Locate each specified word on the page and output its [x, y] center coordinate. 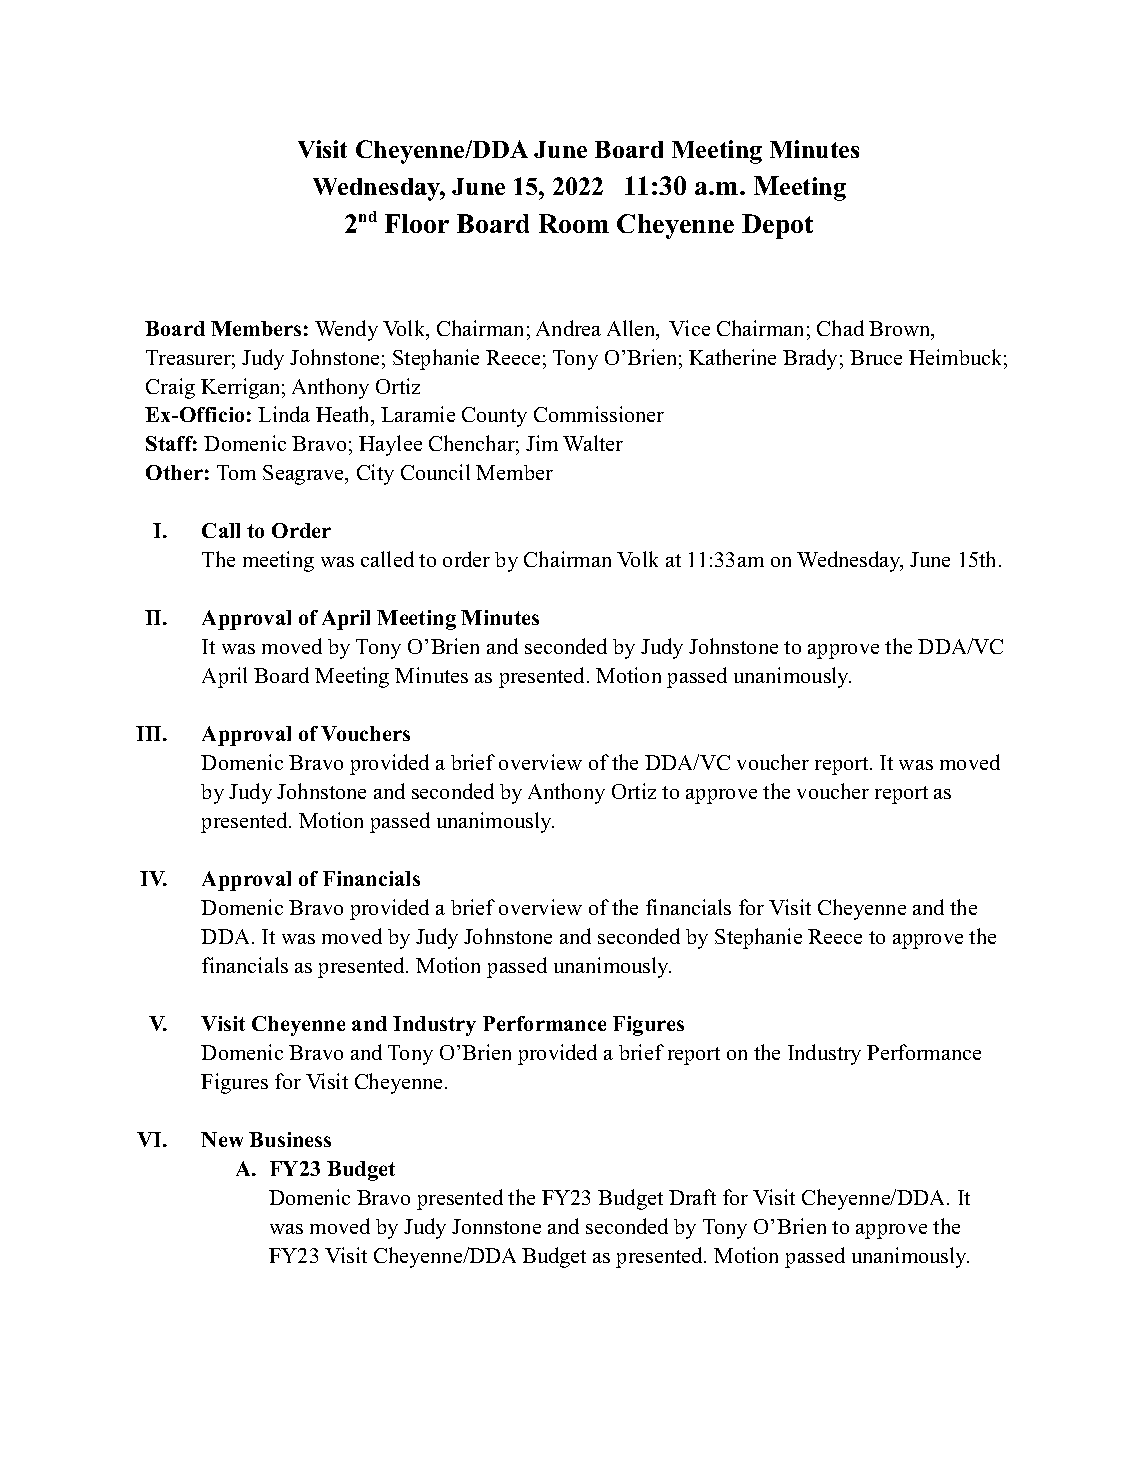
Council [435, 472]
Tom [236, 472]
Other [174, 472]
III [150, 733]
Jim [542, 443]
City [375, 474]
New [222, 1139]
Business [290, 1139]
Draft [692, 1197]
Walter [593, 443]
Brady [810, 359]
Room [574, 223]
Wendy [346, 330]
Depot [777, 226]
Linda [284, 414]
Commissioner [599, 414]
